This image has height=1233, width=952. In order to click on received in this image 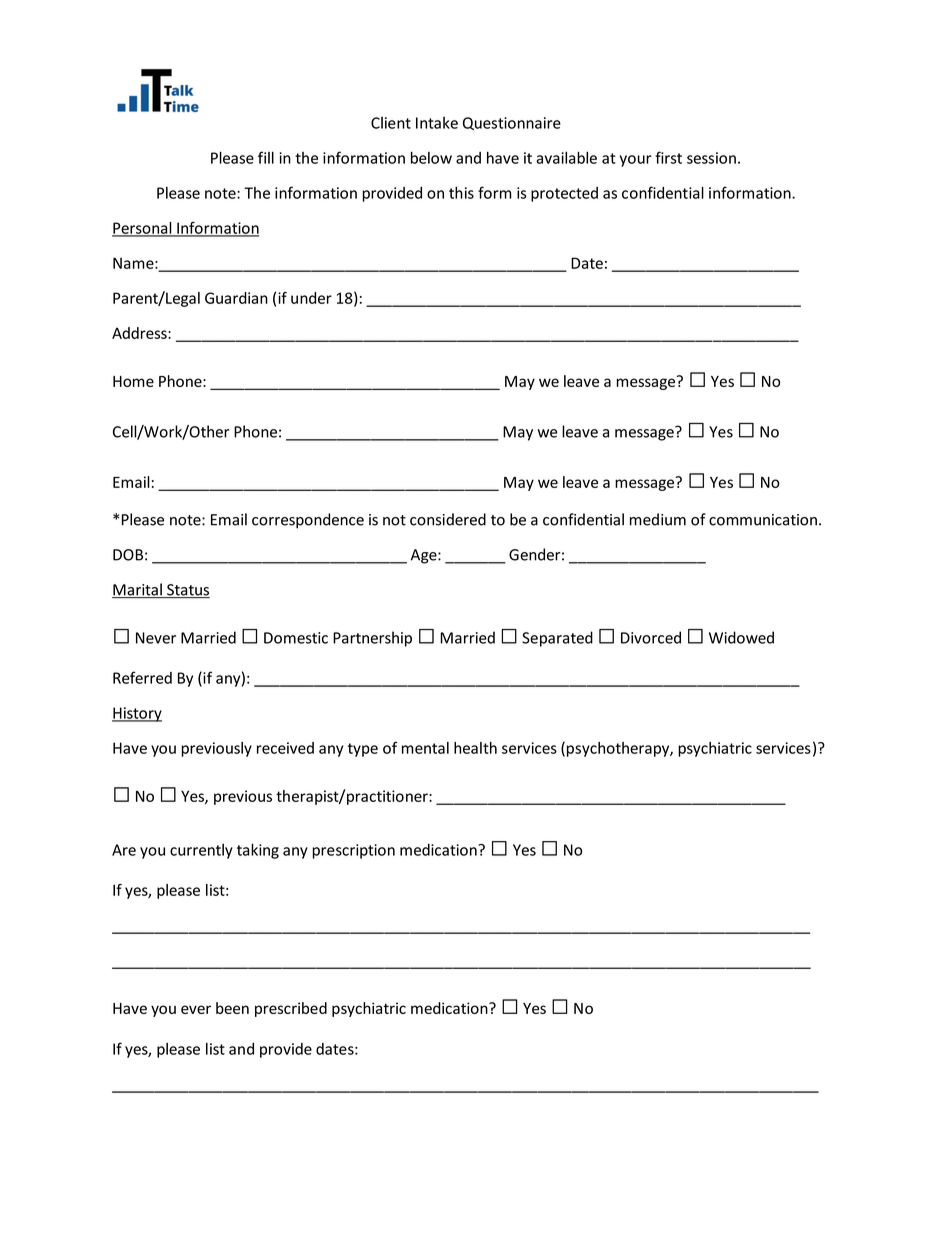, I will do `click(285, 748)`.
